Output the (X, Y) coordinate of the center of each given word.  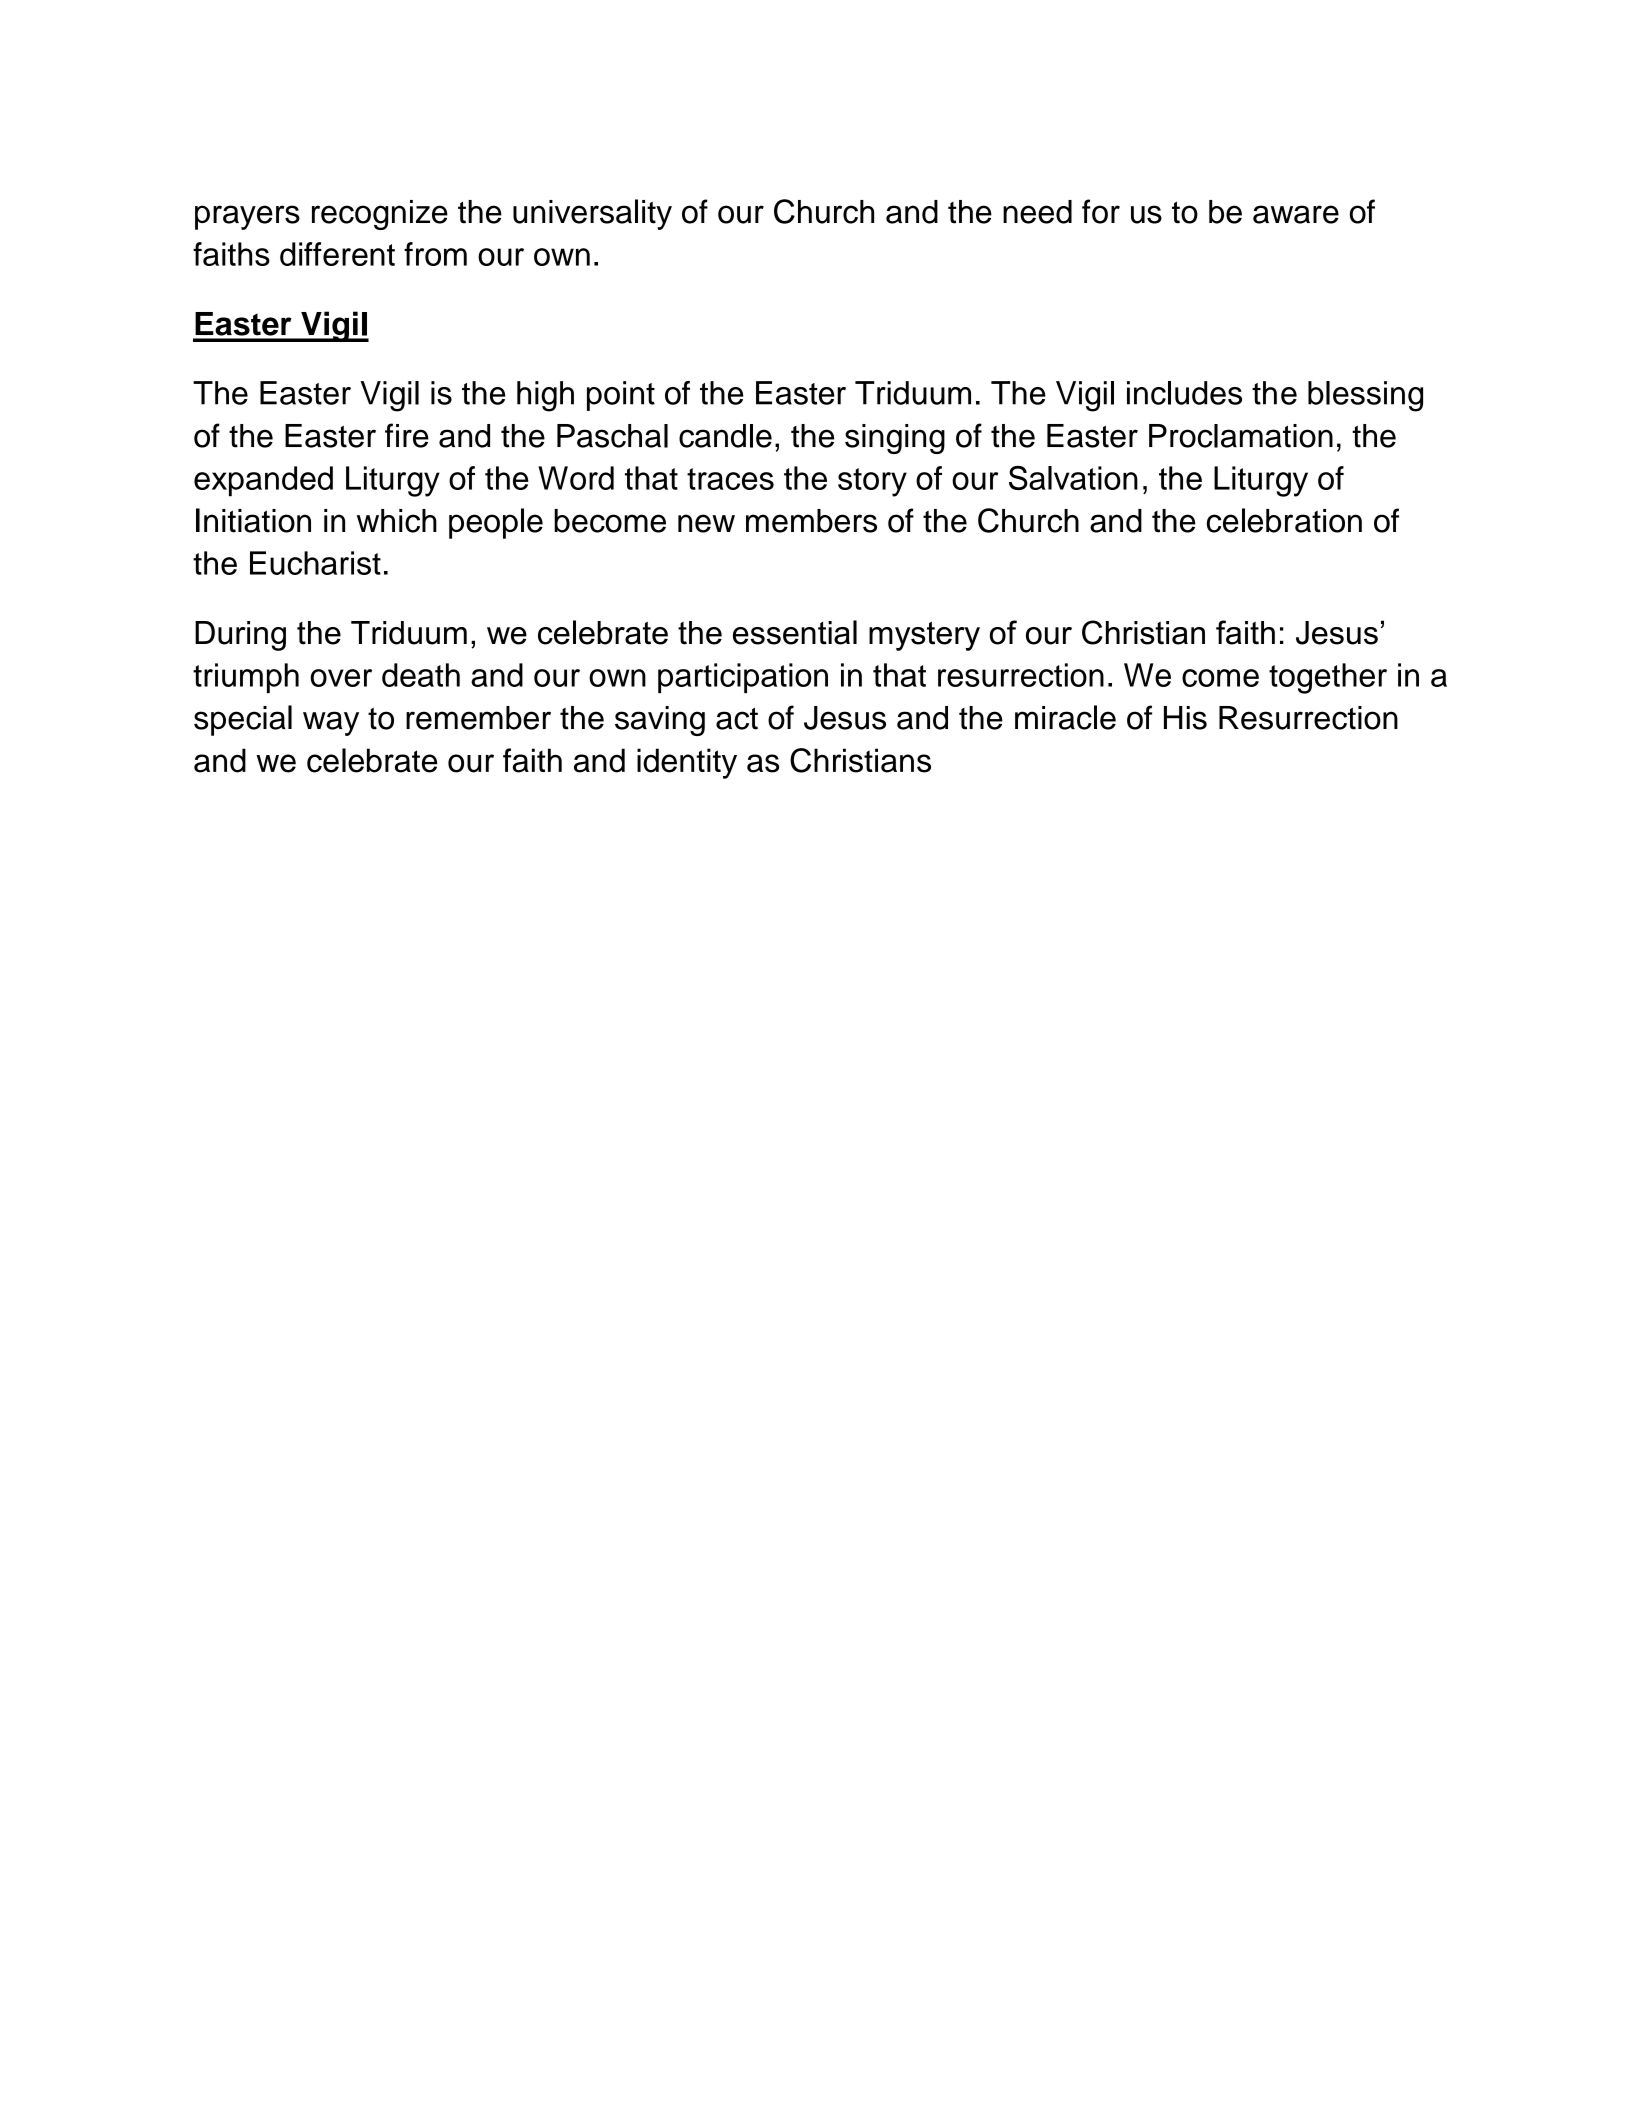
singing (895, 439)
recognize (380, 215)
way (331, 723)
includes (1184, 393)
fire (407, 435)
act (737, 719)
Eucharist (315, 563)
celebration (1284, 520)
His (1185, 718)
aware (1296, 214)
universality (592, 214)
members (811, 521)
